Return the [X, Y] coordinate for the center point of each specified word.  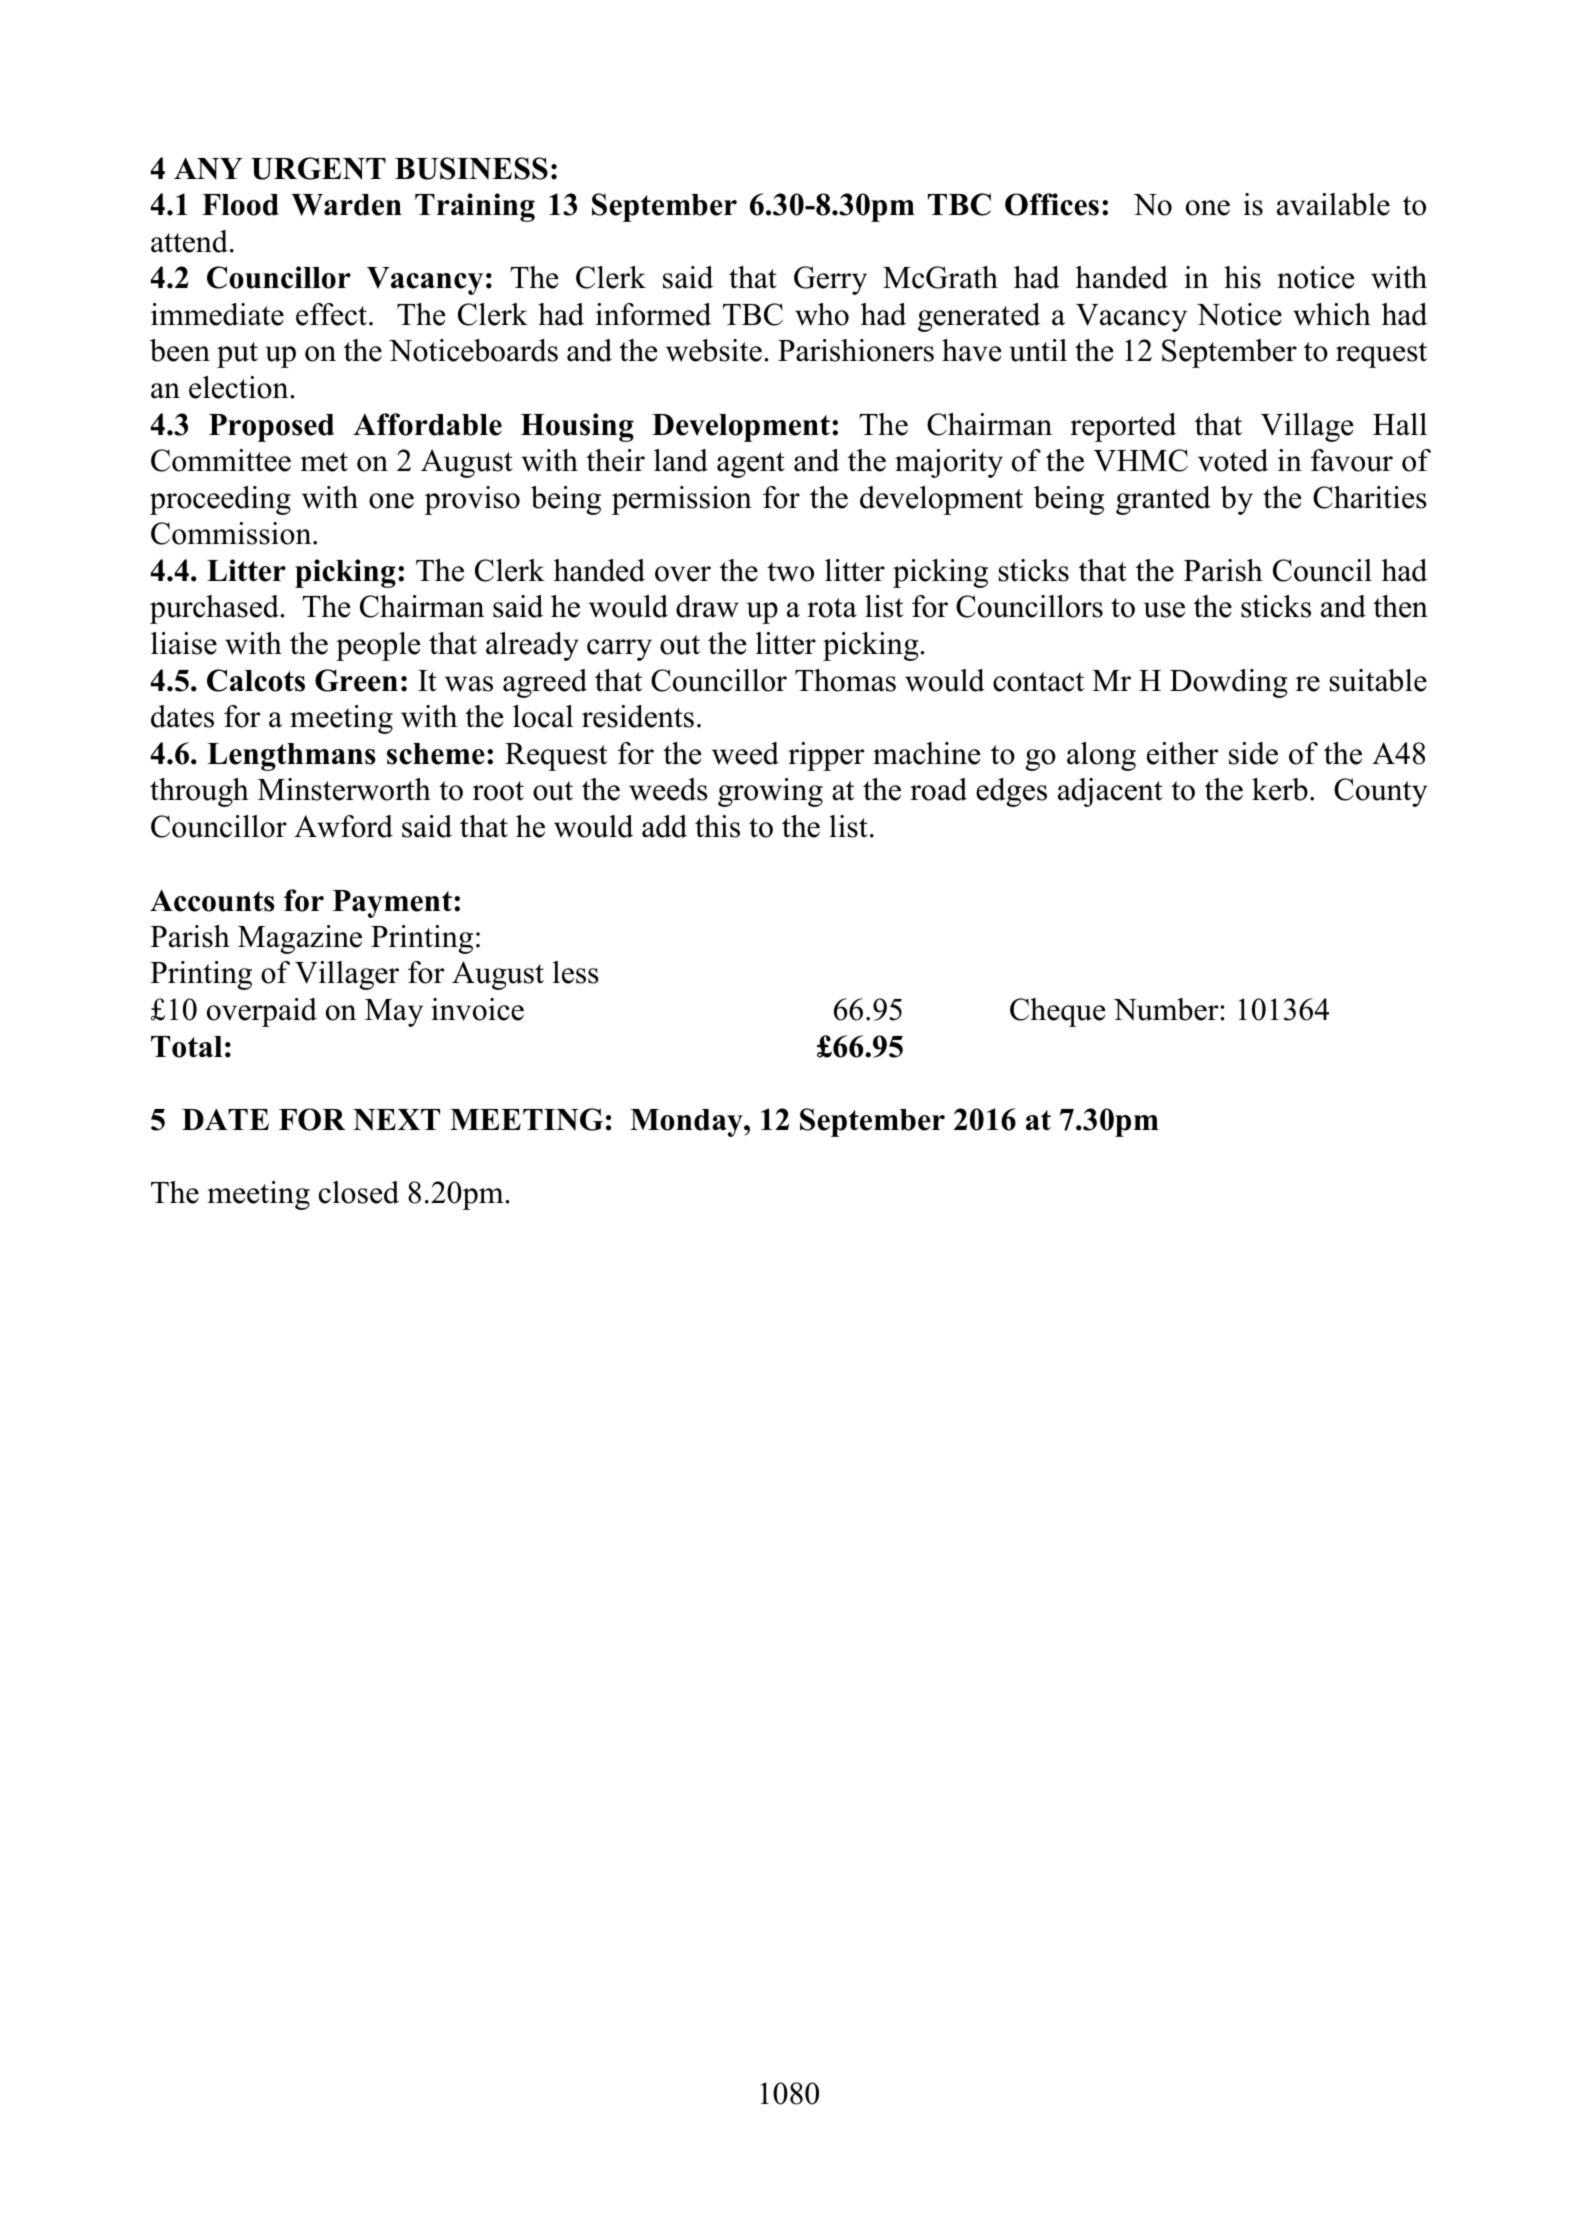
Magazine [300, 939]
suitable [1378, 680]
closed [359, 1192]
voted [1233, 460]
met [324, 462]
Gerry [830, 280]
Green [356, 680]
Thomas [845, 680]
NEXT [396, 1120]
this [717, 826]
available [1333, 204]
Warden [346, 205]
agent [751, 465]
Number [1167, 1009]
